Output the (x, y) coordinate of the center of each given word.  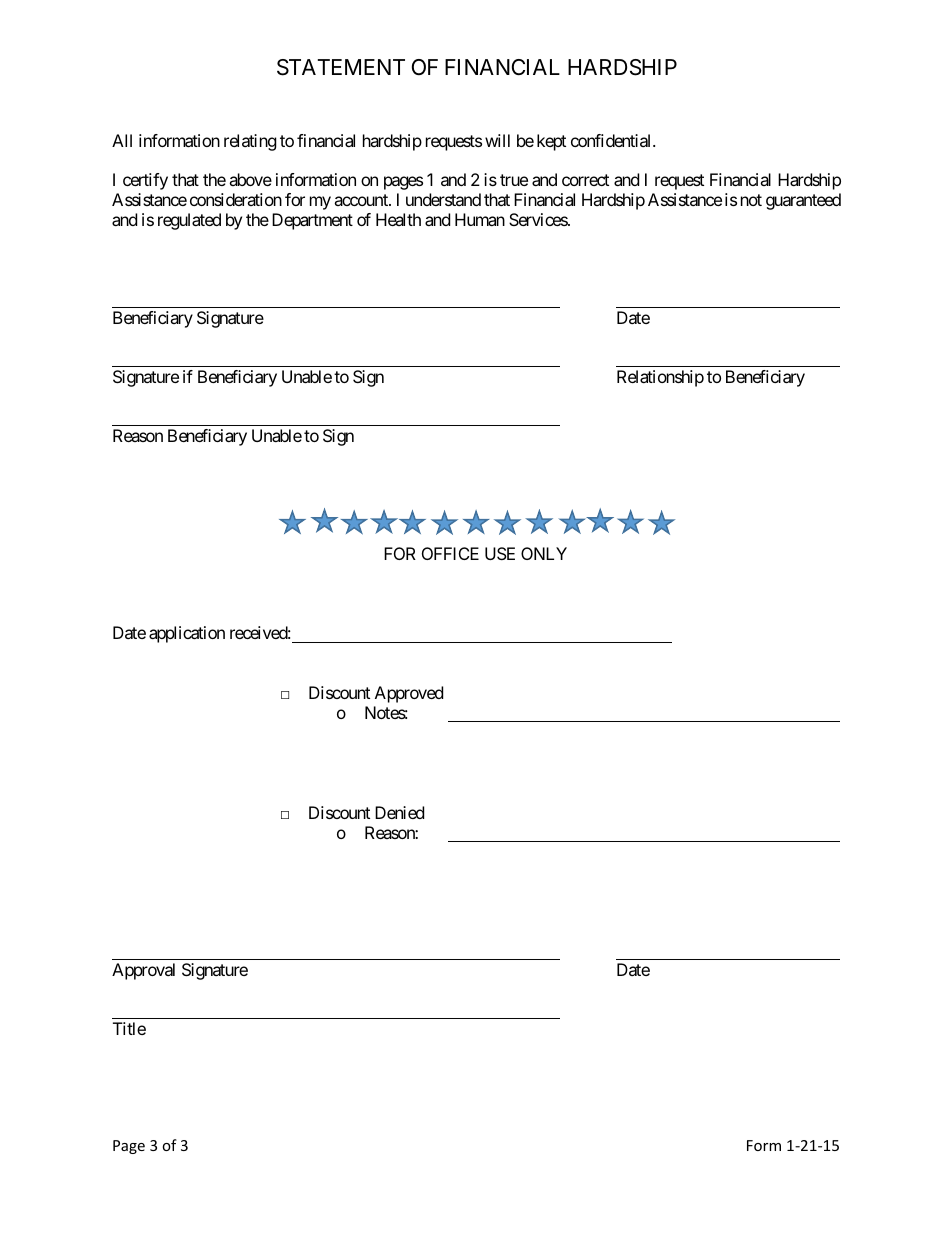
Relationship (660, 378)
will (497, 140)
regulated (189, 221)
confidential (612, 140)
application (187, 634)
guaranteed (803, 201)
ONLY (544, 553)
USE (500, 553)
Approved (409, 694)
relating (250, 142)
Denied (399, 812)
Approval (143, 971)
